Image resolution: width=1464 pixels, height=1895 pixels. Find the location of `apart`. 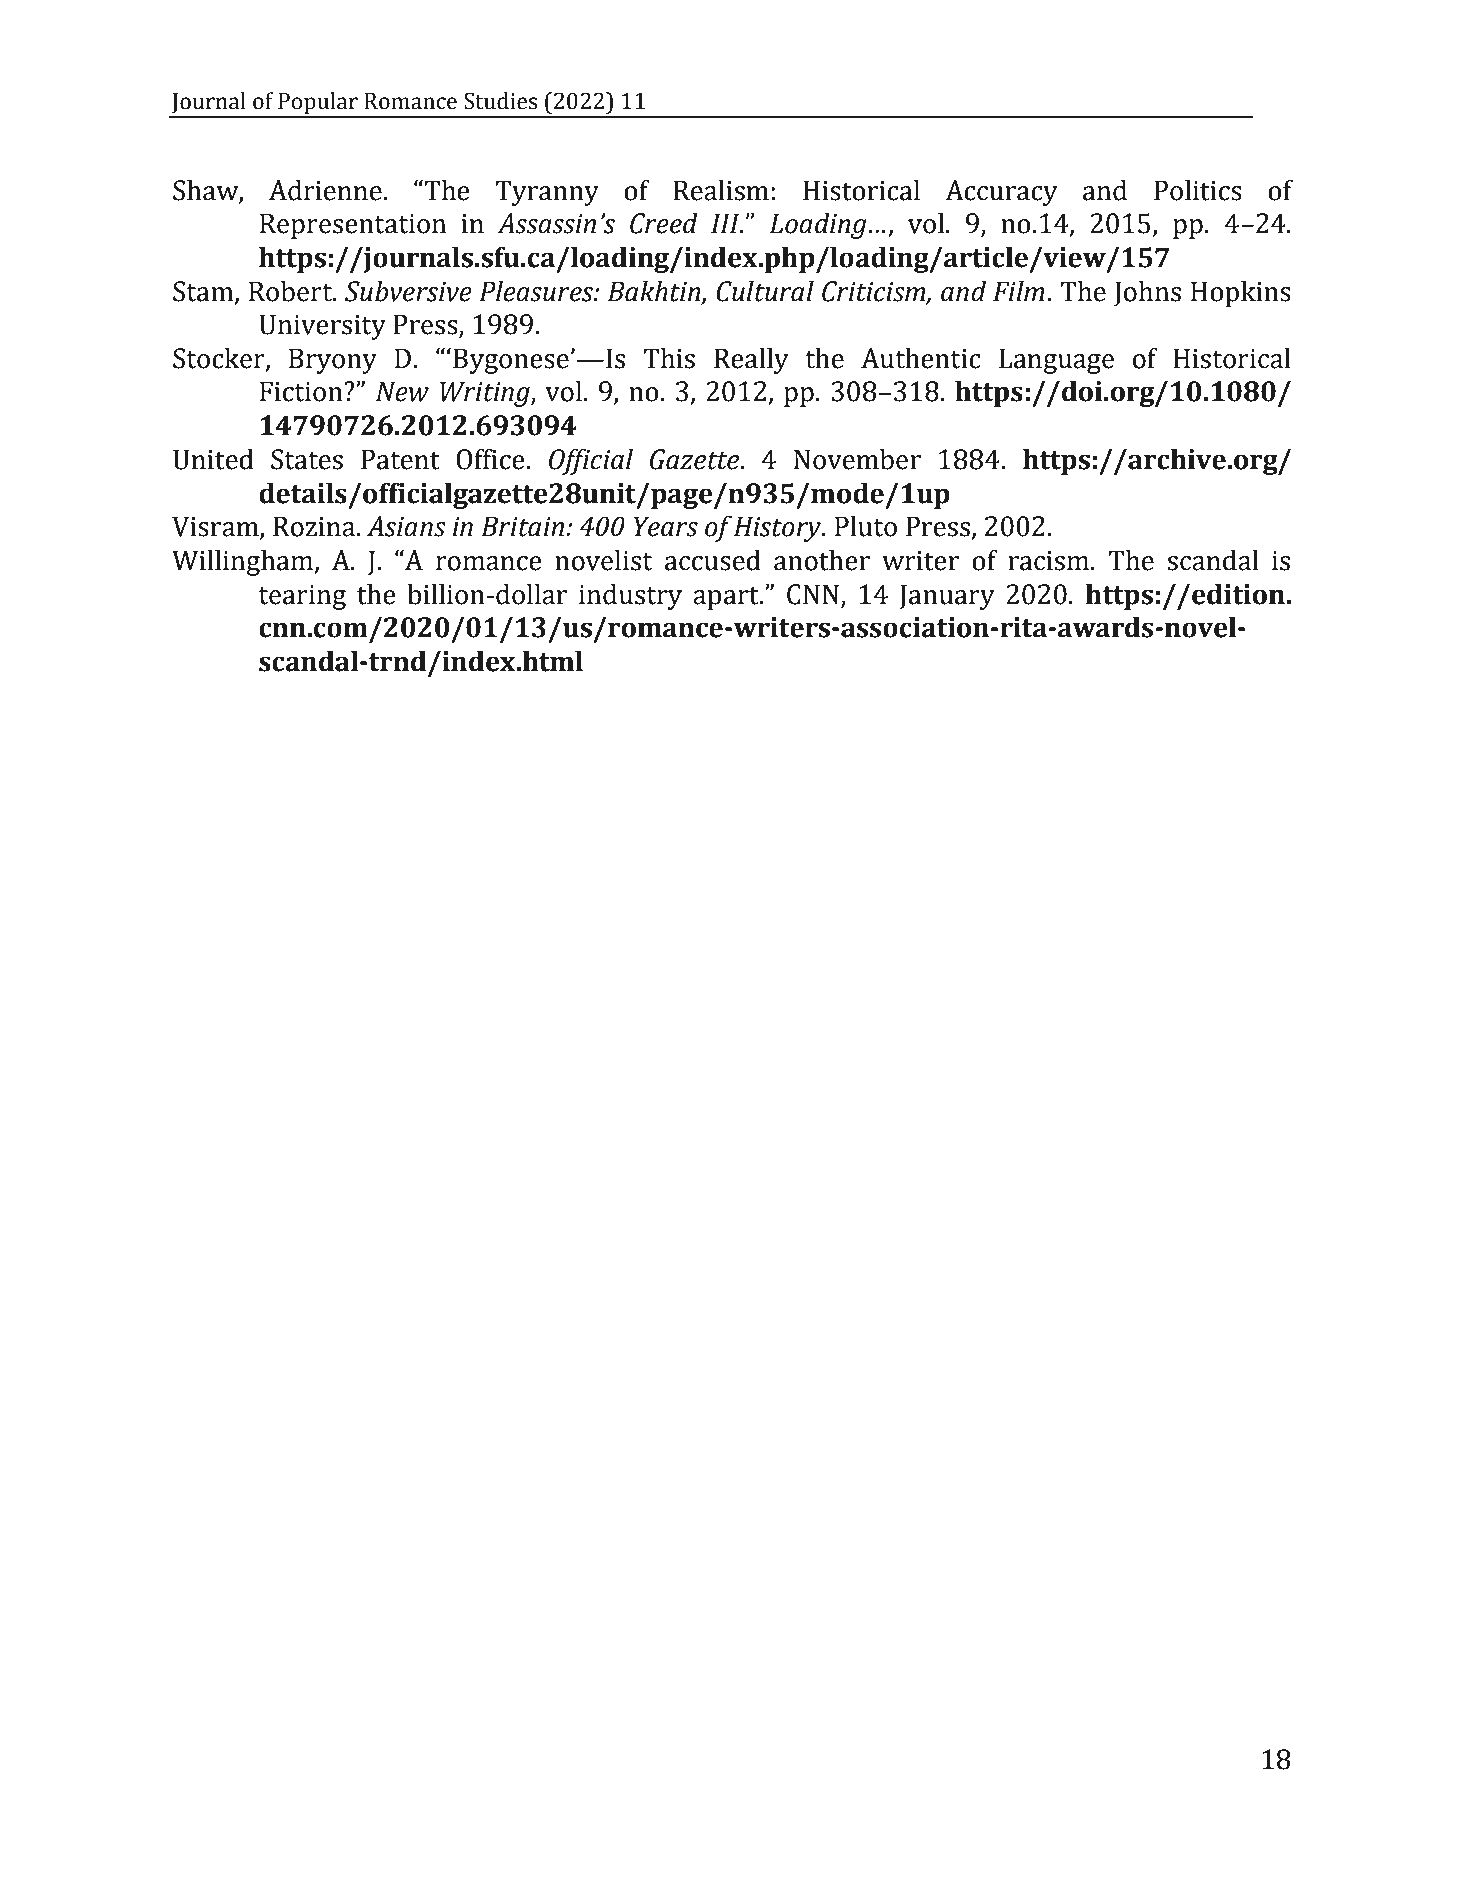

apart is located at coordinates (727, 598).
